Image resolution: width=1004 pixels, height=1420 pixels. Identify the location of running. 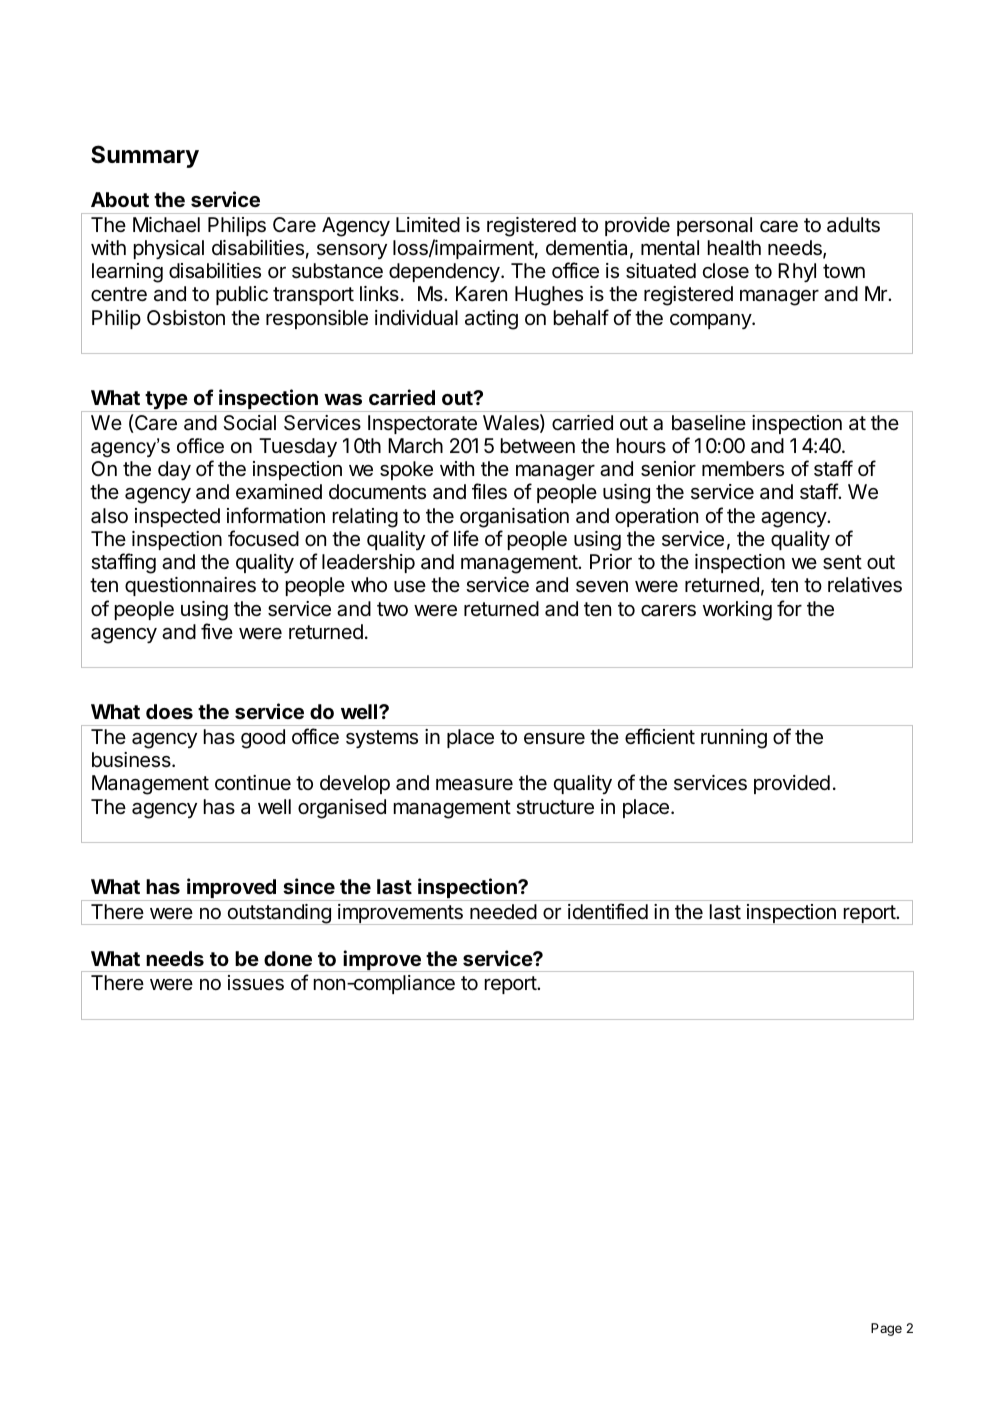
(734, 739).
